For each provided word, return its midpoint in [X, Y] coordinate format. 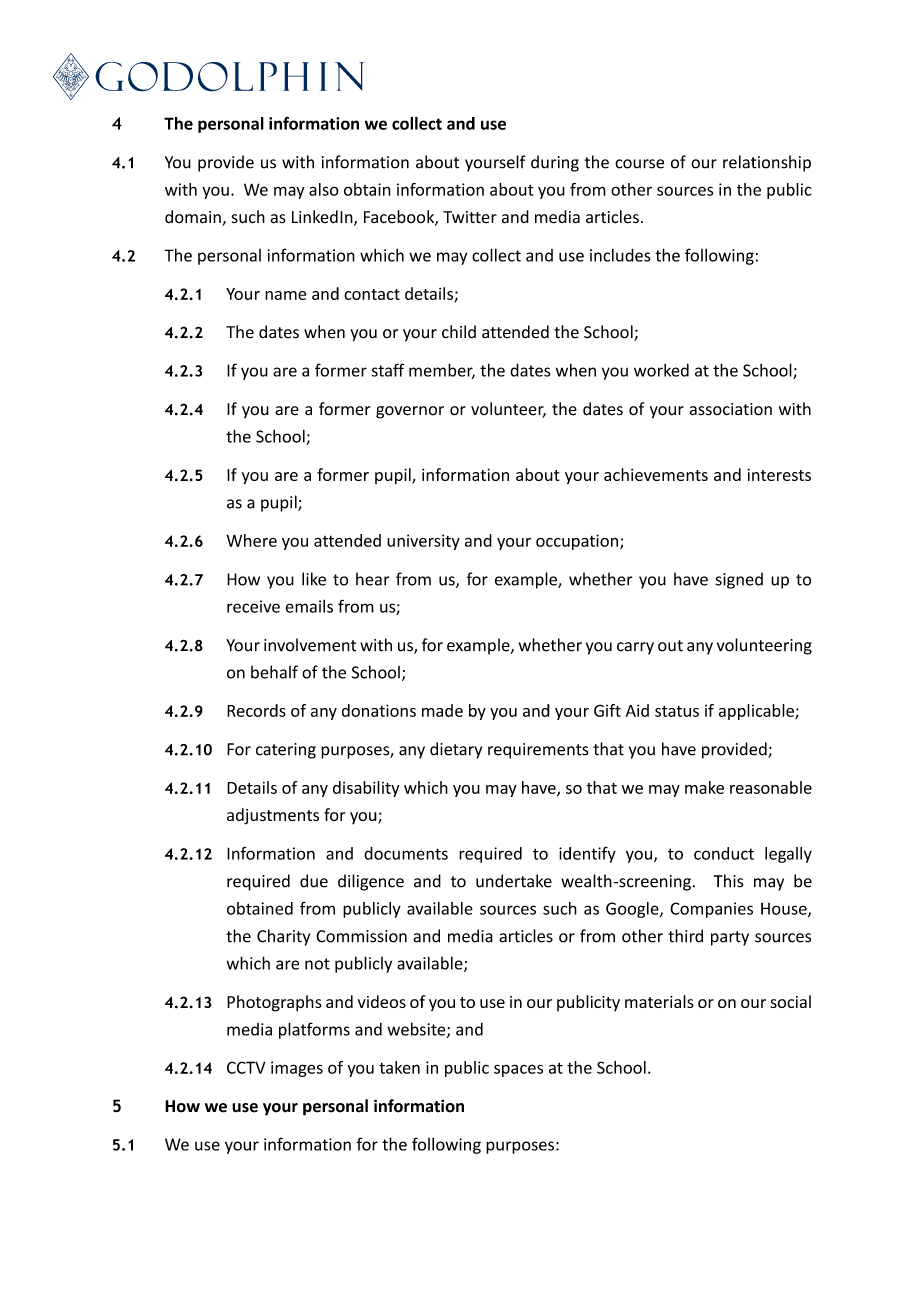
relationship [767, 163]
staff [388, 370]
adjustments [273, 816]
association [730, 409]
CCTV [246, 1067]
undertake [514, 881]
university [423, 542]
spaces [518, 1070]
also [324, 189]
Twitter [470, 217]
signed [739, 581]
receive [253, 606]
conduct [724, 853]
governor [410, 412]
